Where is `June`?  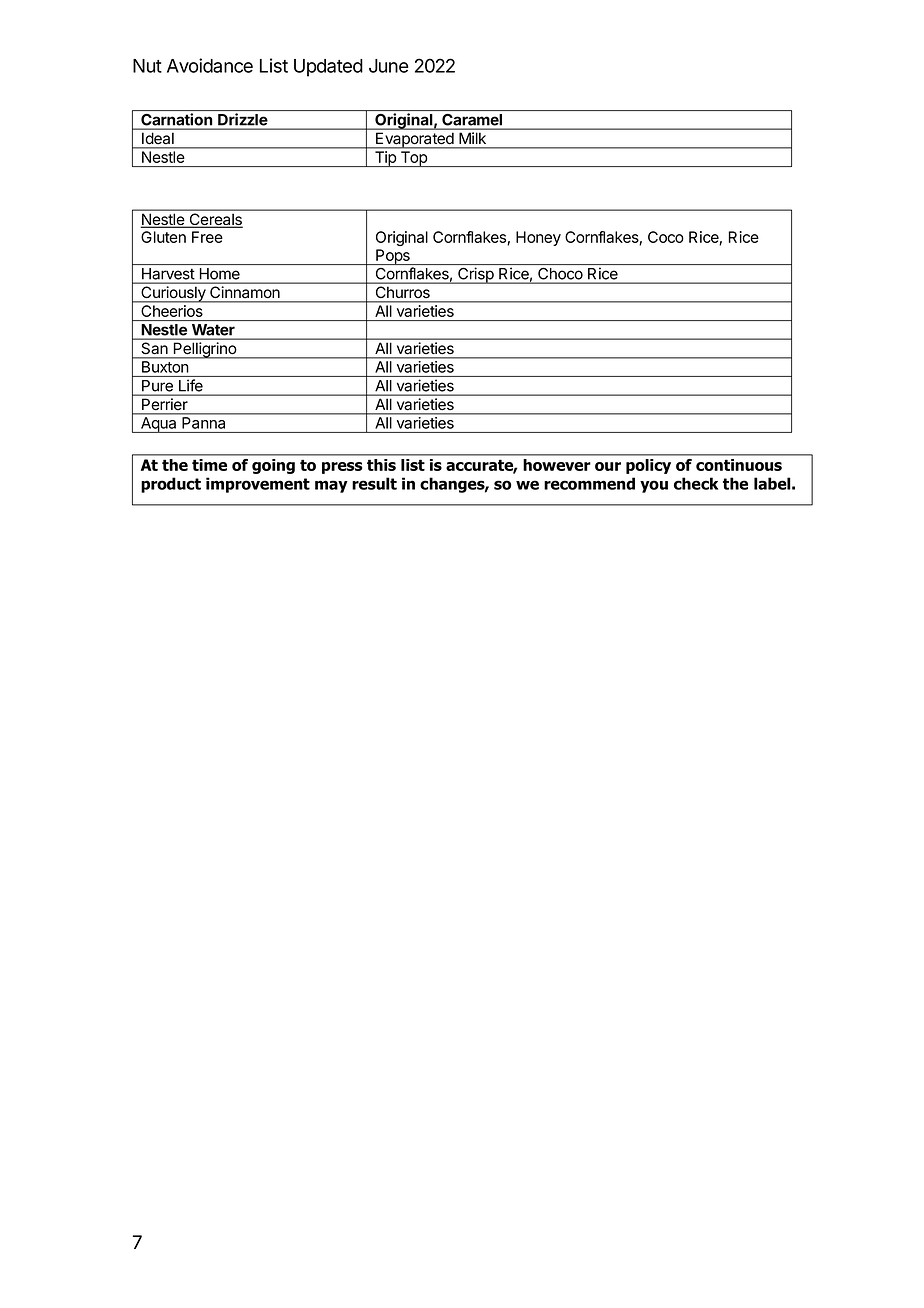
June is located at coordinates (389, 66).
